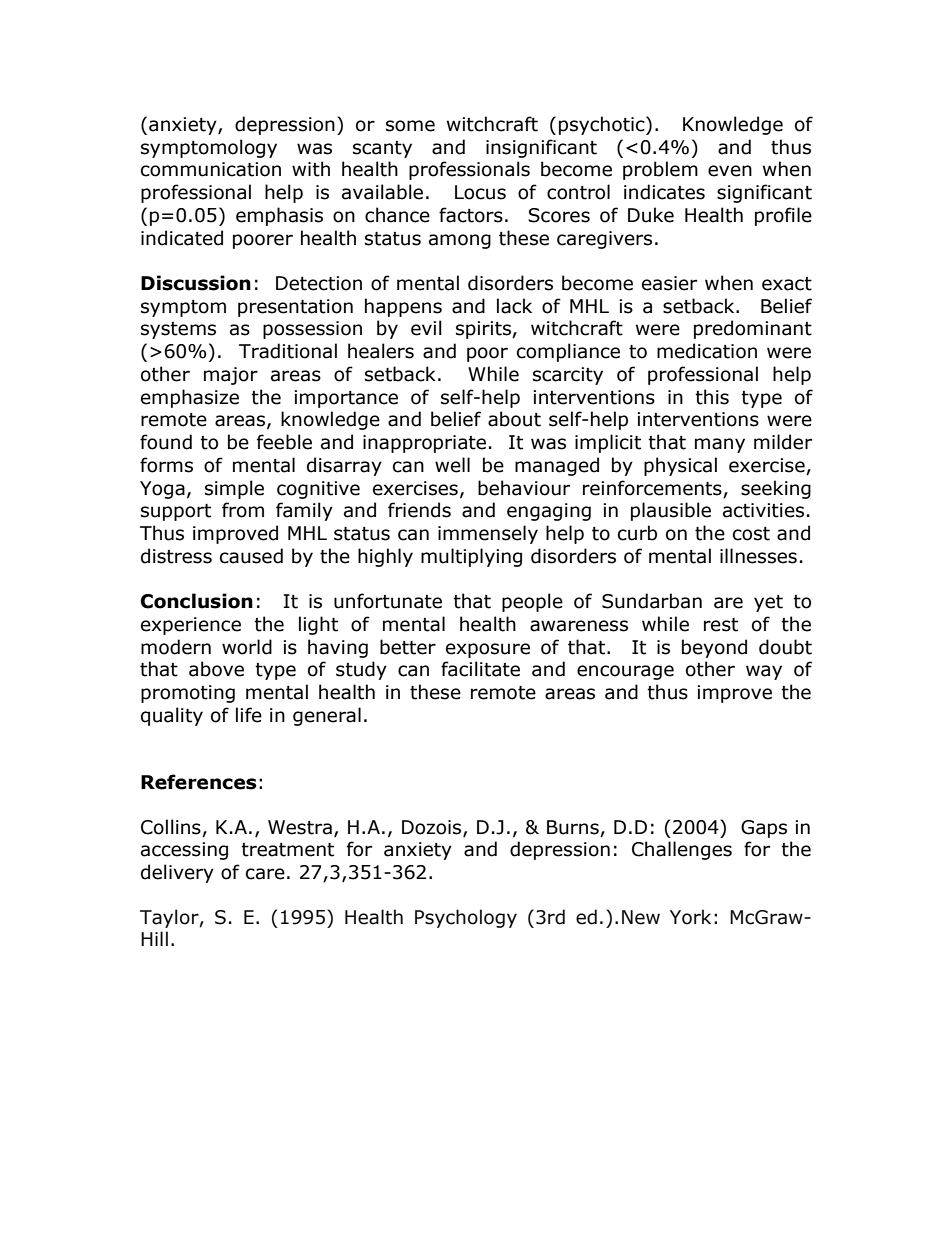 The image size is (952, 1233). What do you see at coordinates (211, 169) in the page?
I see `communication` at bounding box center [211, 169].
